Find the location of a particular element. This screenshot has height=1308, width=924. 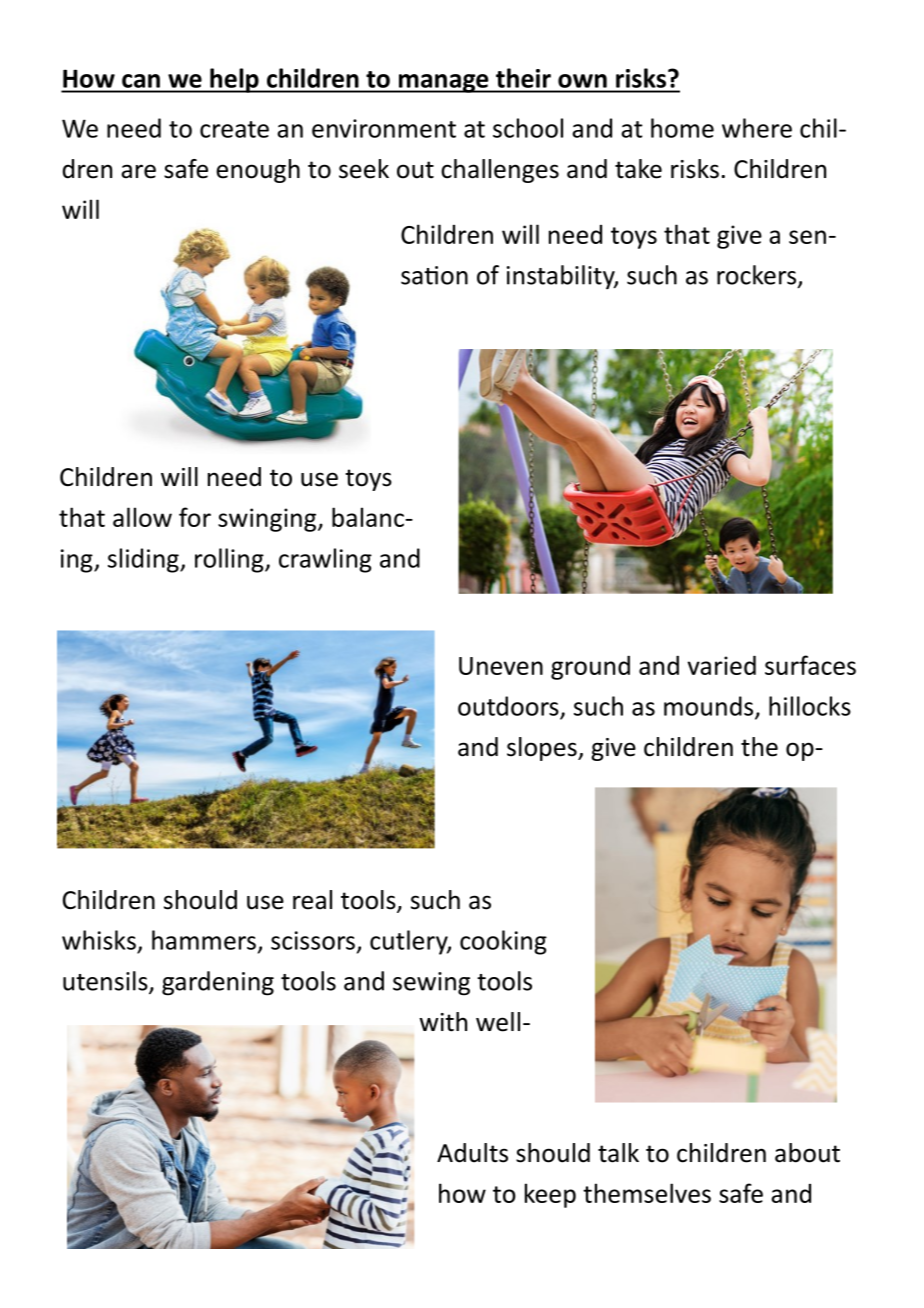

cooking is located at coordinates (503, 942).
